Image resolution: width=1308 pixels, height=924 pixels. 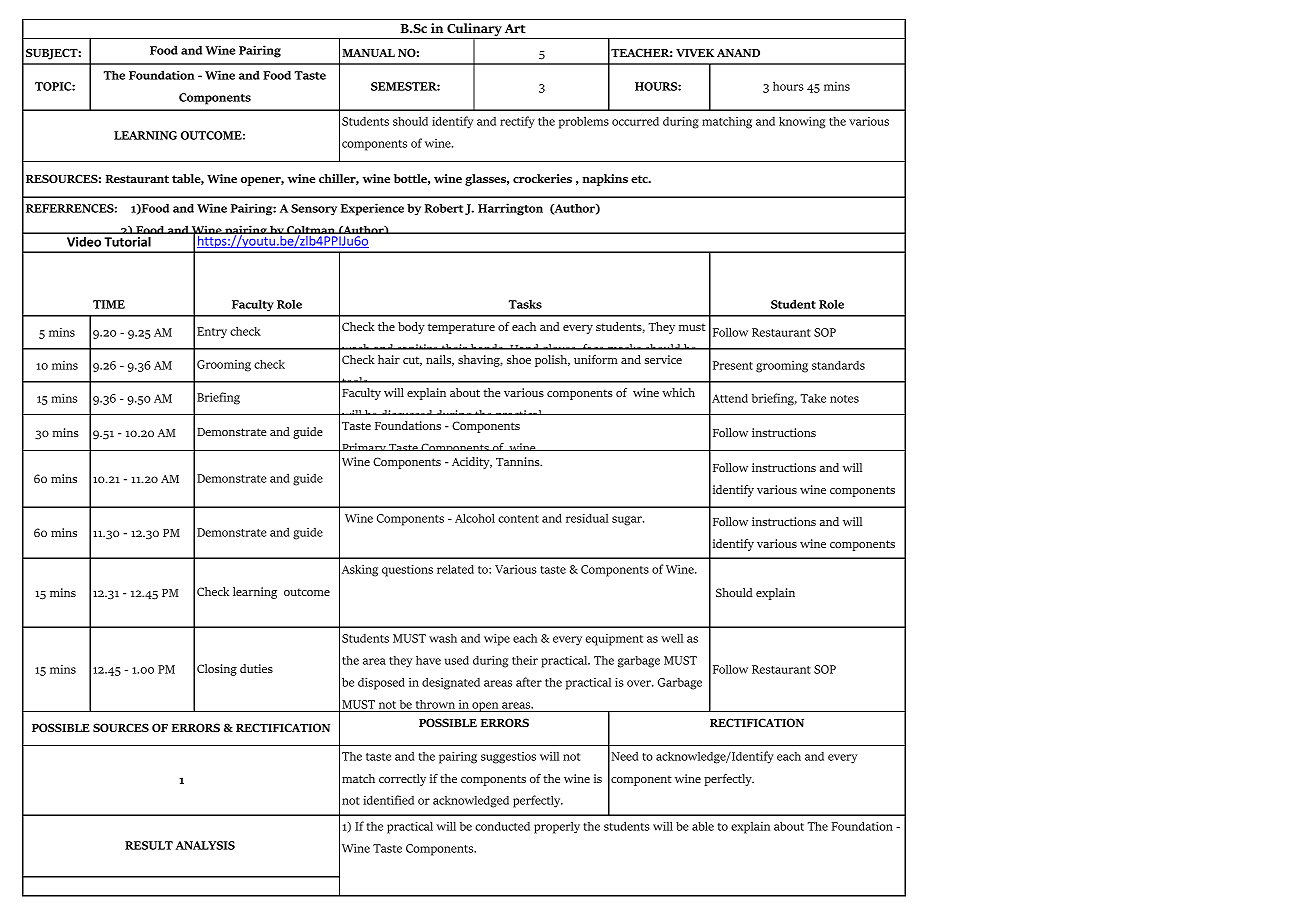 I want to click on Art, so click(x=515, y=28).
